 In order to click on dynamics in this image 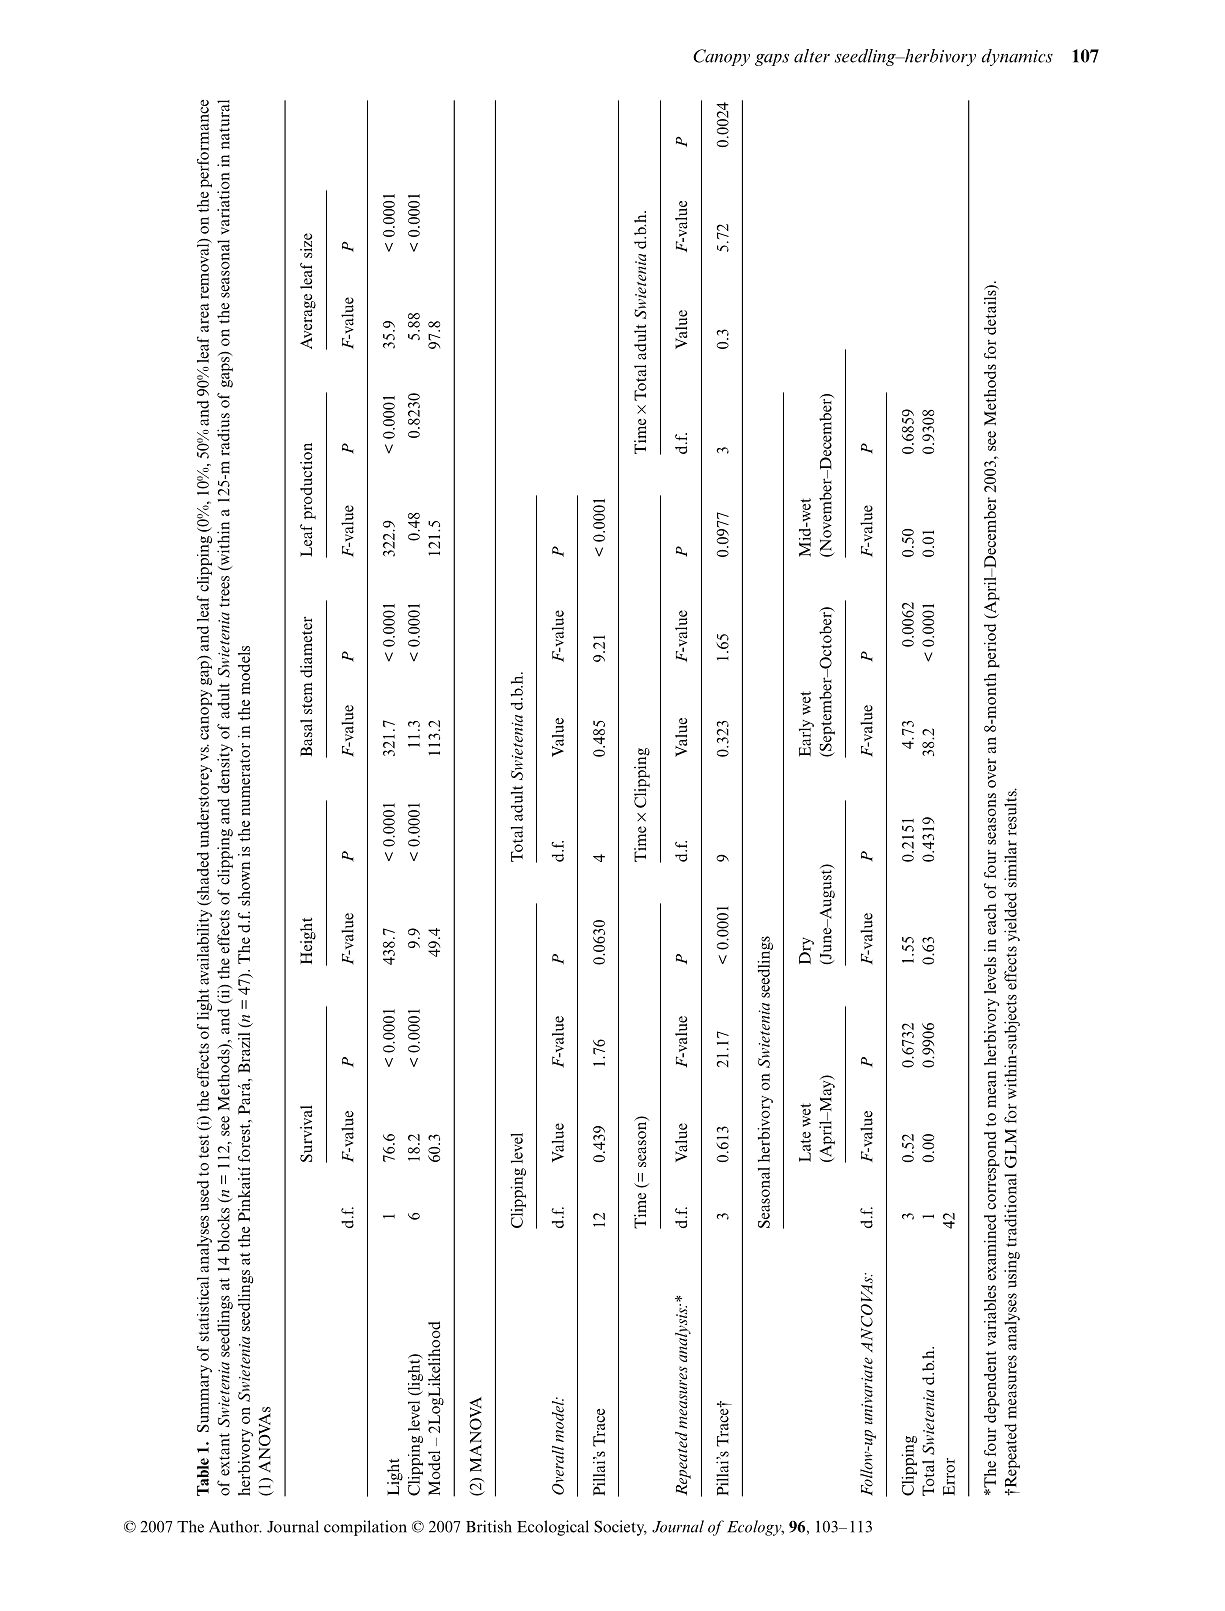, I will do `click(1017, 57)`.
